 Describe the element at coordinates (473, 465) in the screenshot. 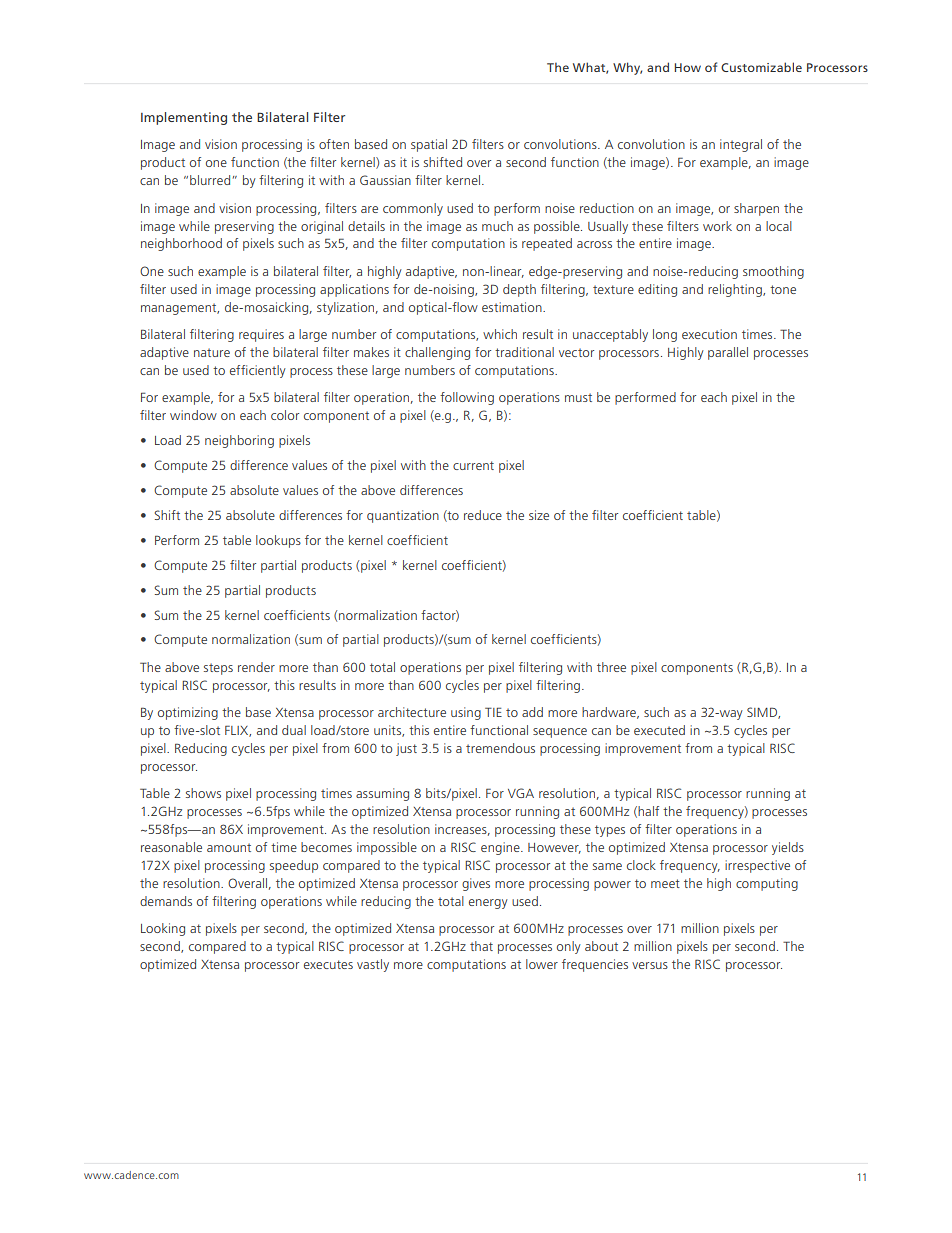

I see `current` at that location.
